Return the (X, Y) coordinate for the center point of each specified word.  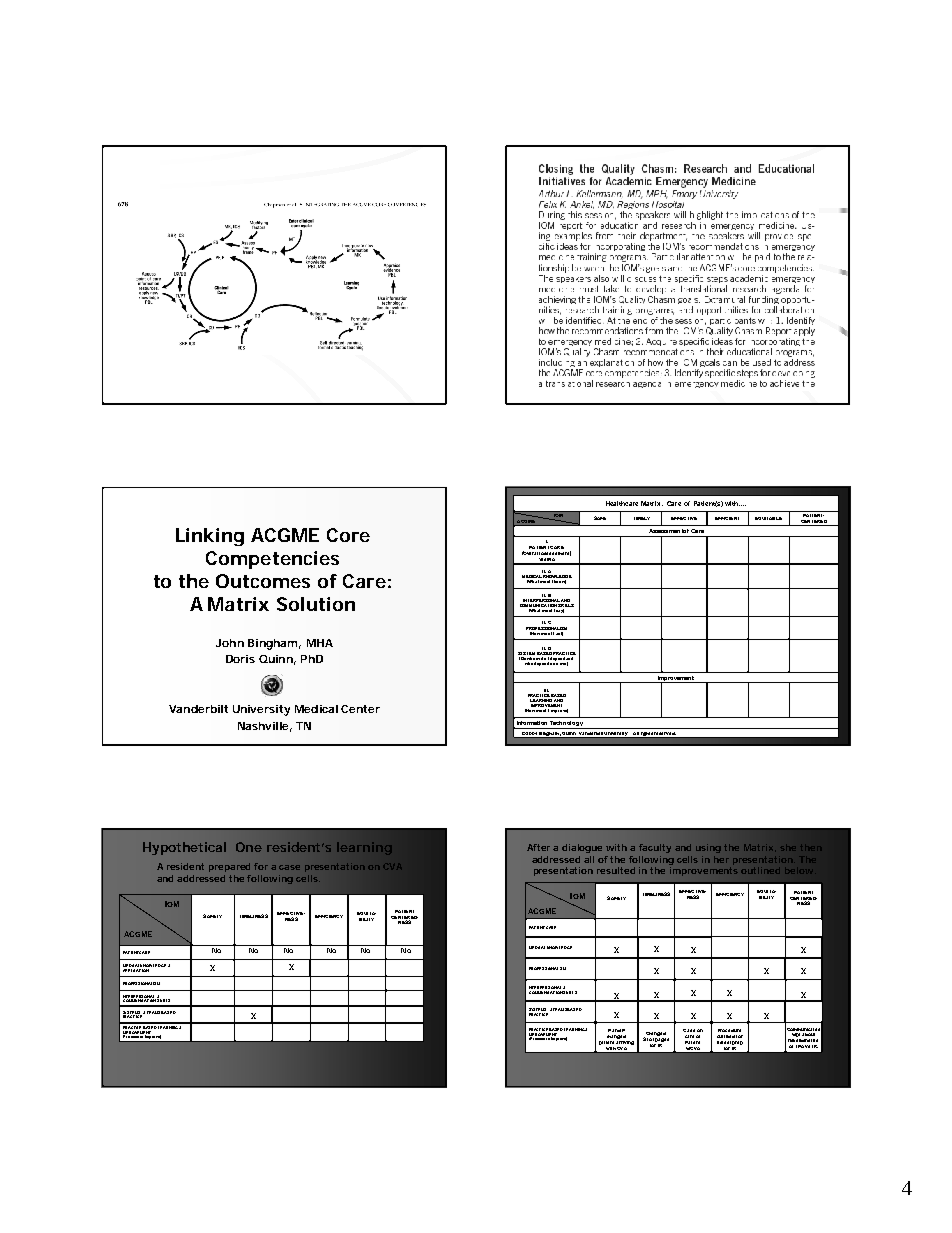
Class (689, 1030)
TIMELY (642, 518)
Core (348, 535)
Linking (210, 537)
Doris (240, 659)
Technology (567, 725)
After (538, 847)
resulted (616, 870)
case (289, 867)
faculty (655, 848)
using (708, 848)
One (249, 847)
